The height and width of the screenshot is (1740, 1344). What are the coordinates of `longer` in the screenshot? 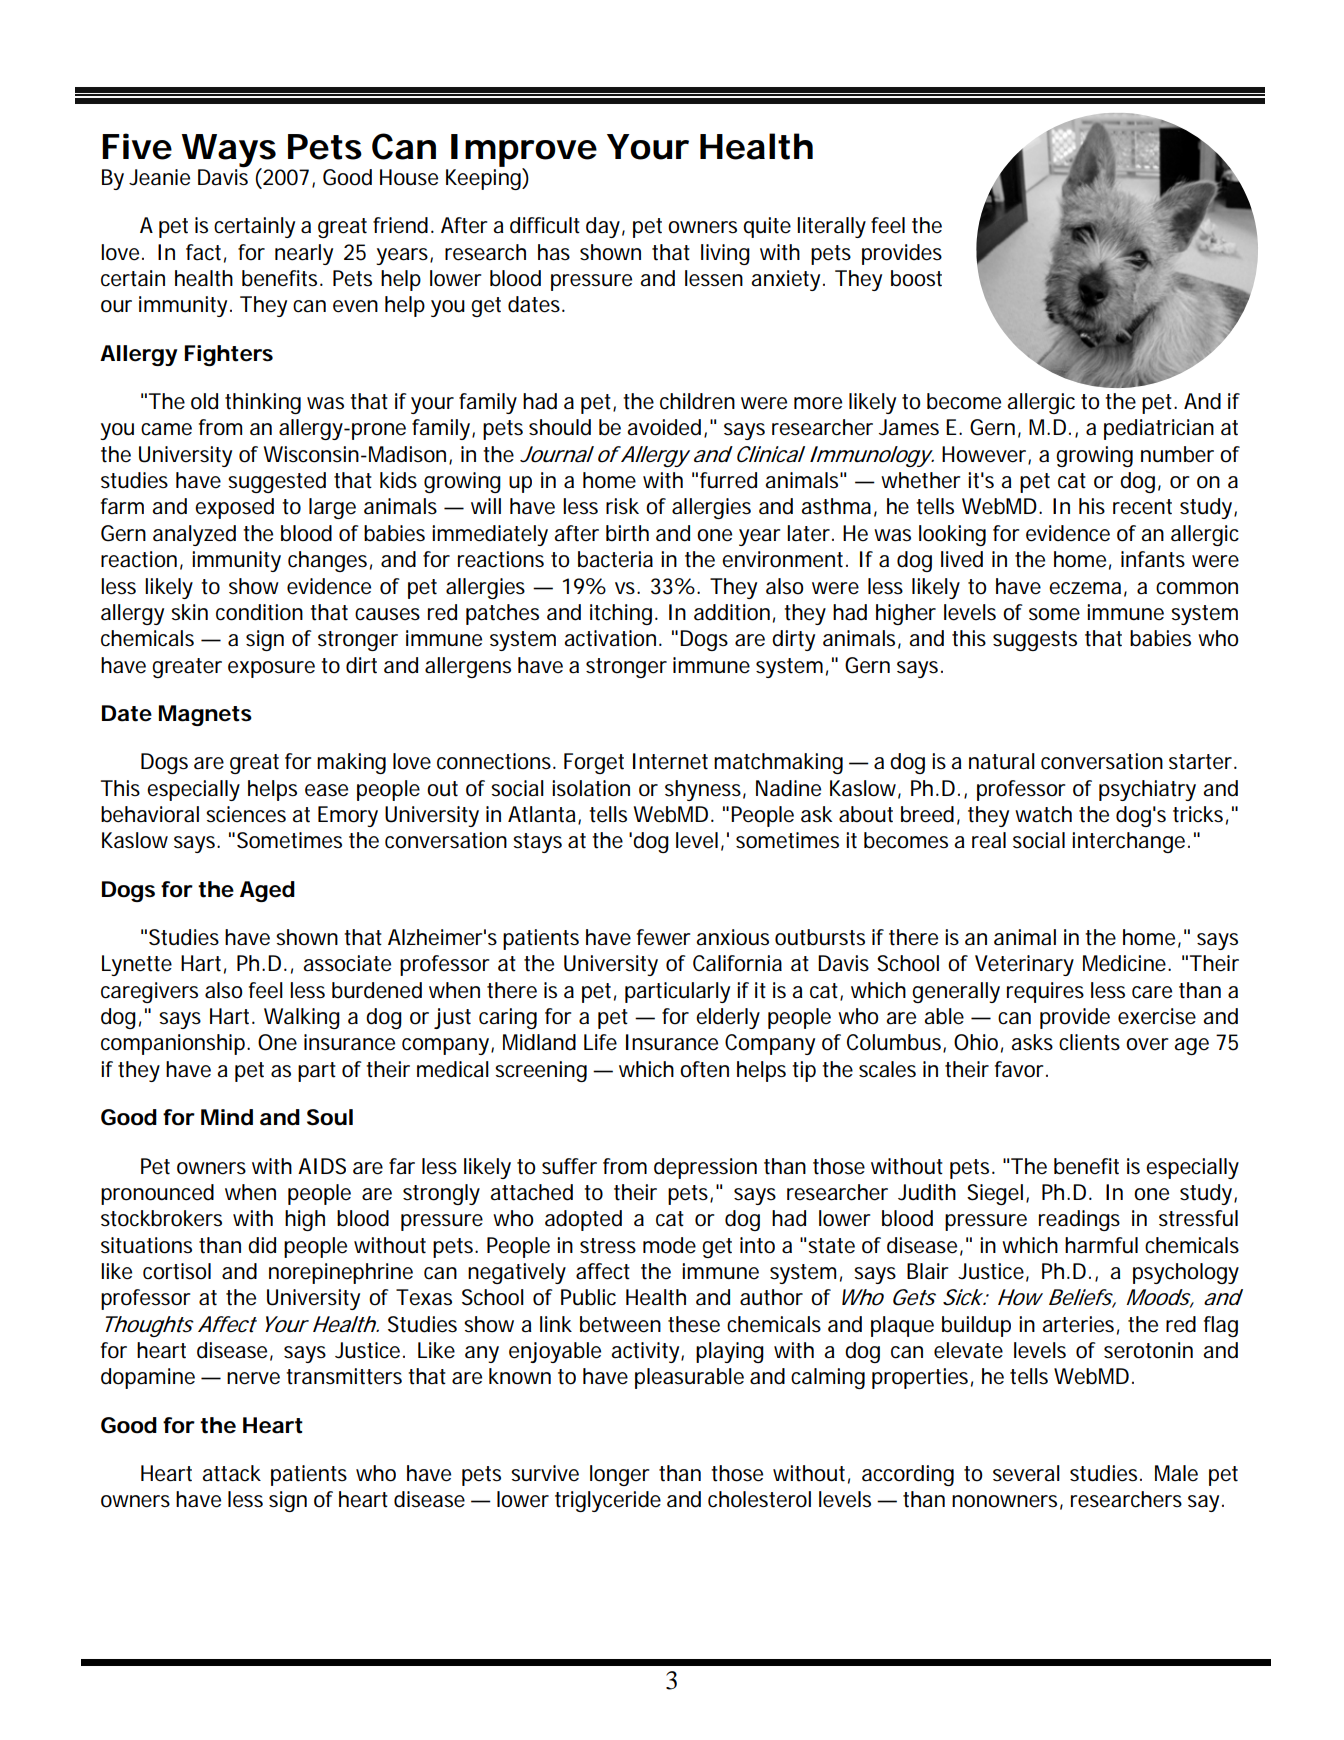 It's located at (619, 1475).
